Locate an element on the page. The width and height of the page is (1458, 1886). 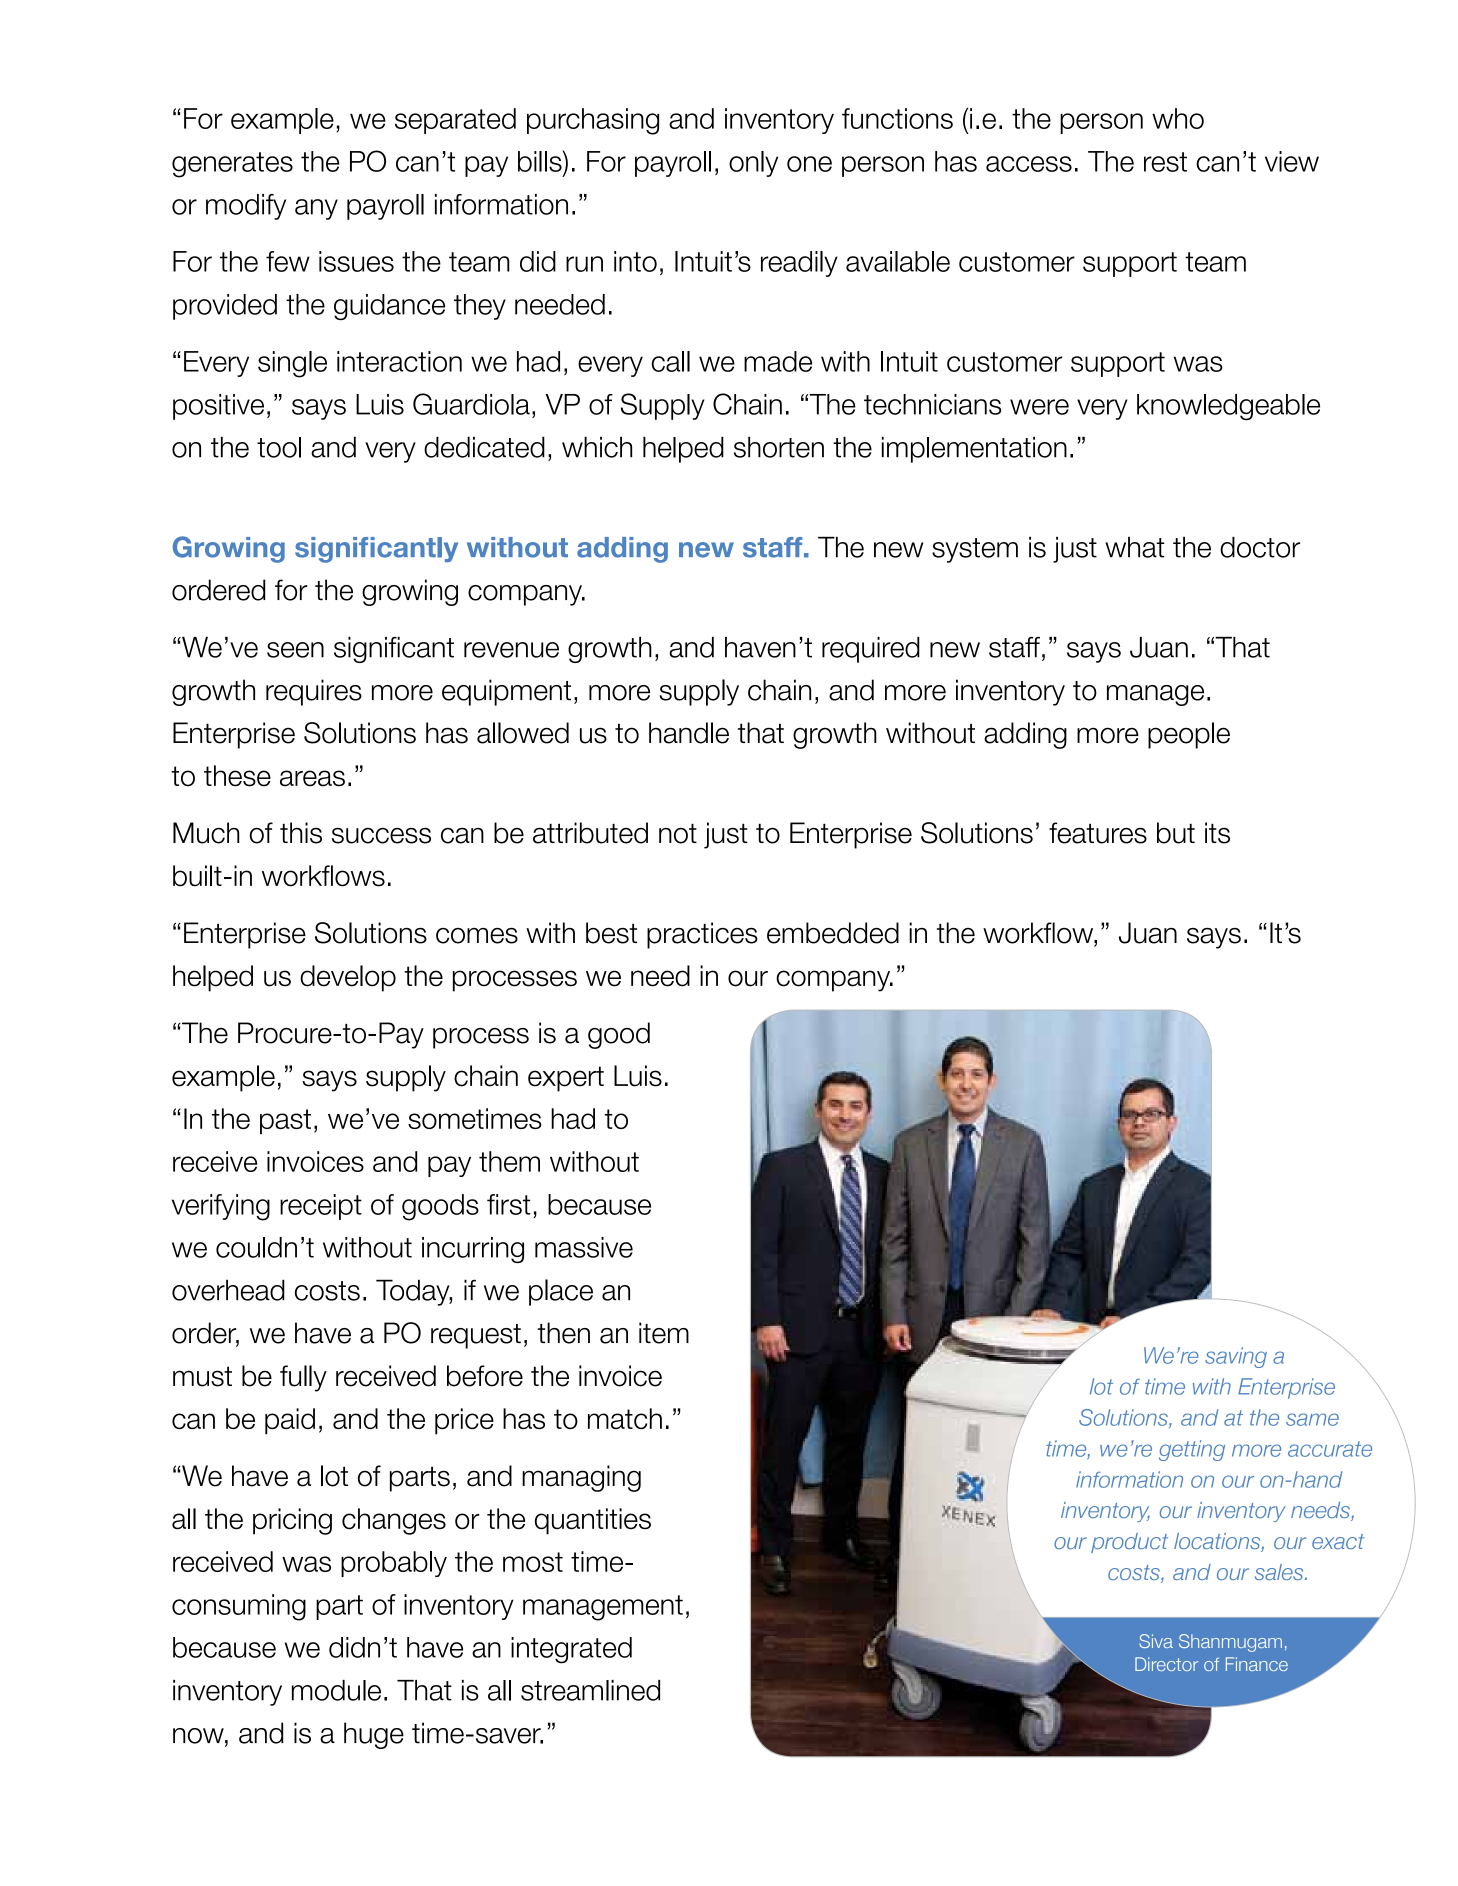
rest is located at coordinates (1165, 162).
